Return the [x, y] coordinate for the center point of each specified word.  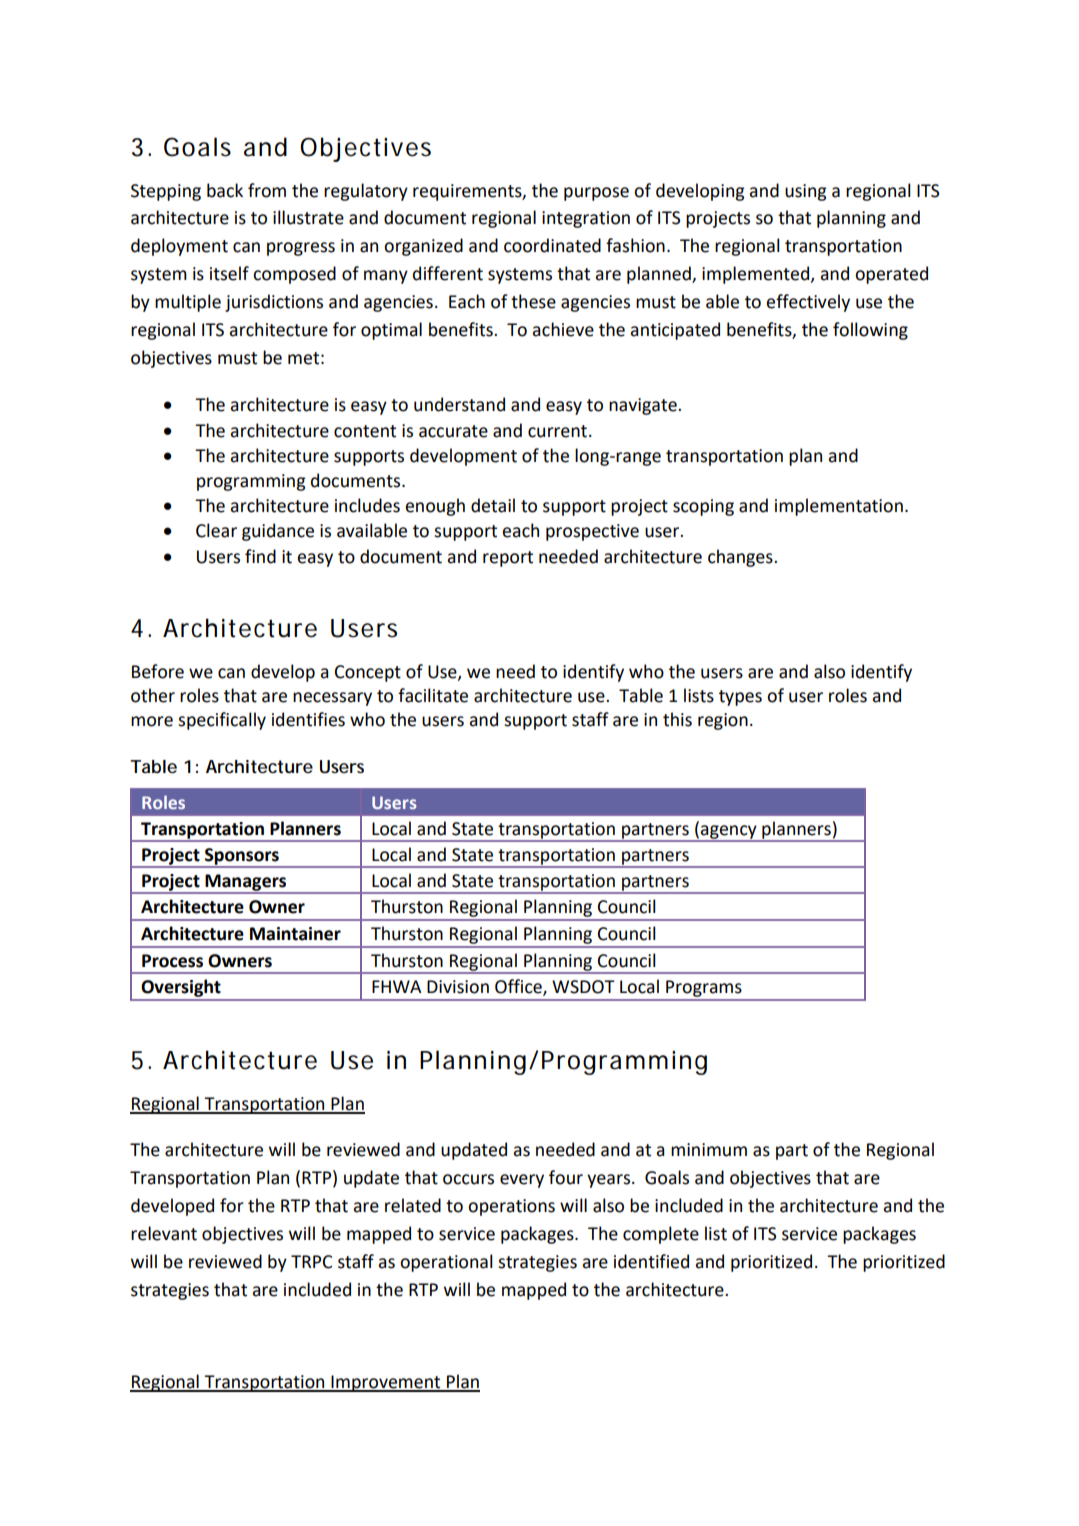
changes [741, 558]
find [260, 556]
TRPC [311, 1262]
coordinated [552, 245]
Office [519, 987]
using [806, 192]
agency [729, 833]
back [225, 190]
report [508, 559]
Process [172, 961]
